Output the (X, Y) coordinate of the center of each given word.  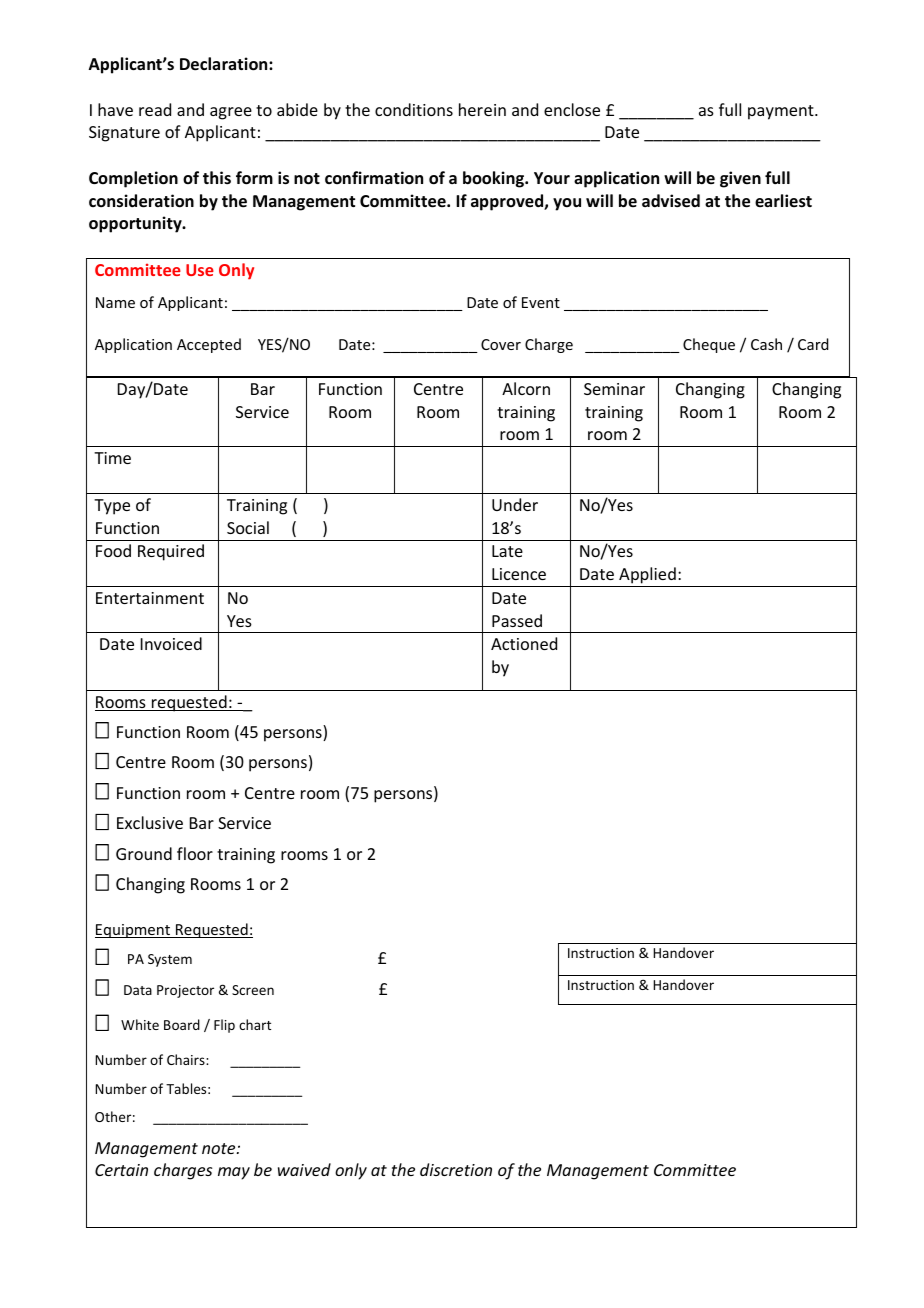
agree (231, 113)
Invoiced (171, 643)
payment (782, 112)
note (220, 1148)
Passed (517, 620)
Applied (647, 577)
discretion (456, 1169)
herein (482, 109)
